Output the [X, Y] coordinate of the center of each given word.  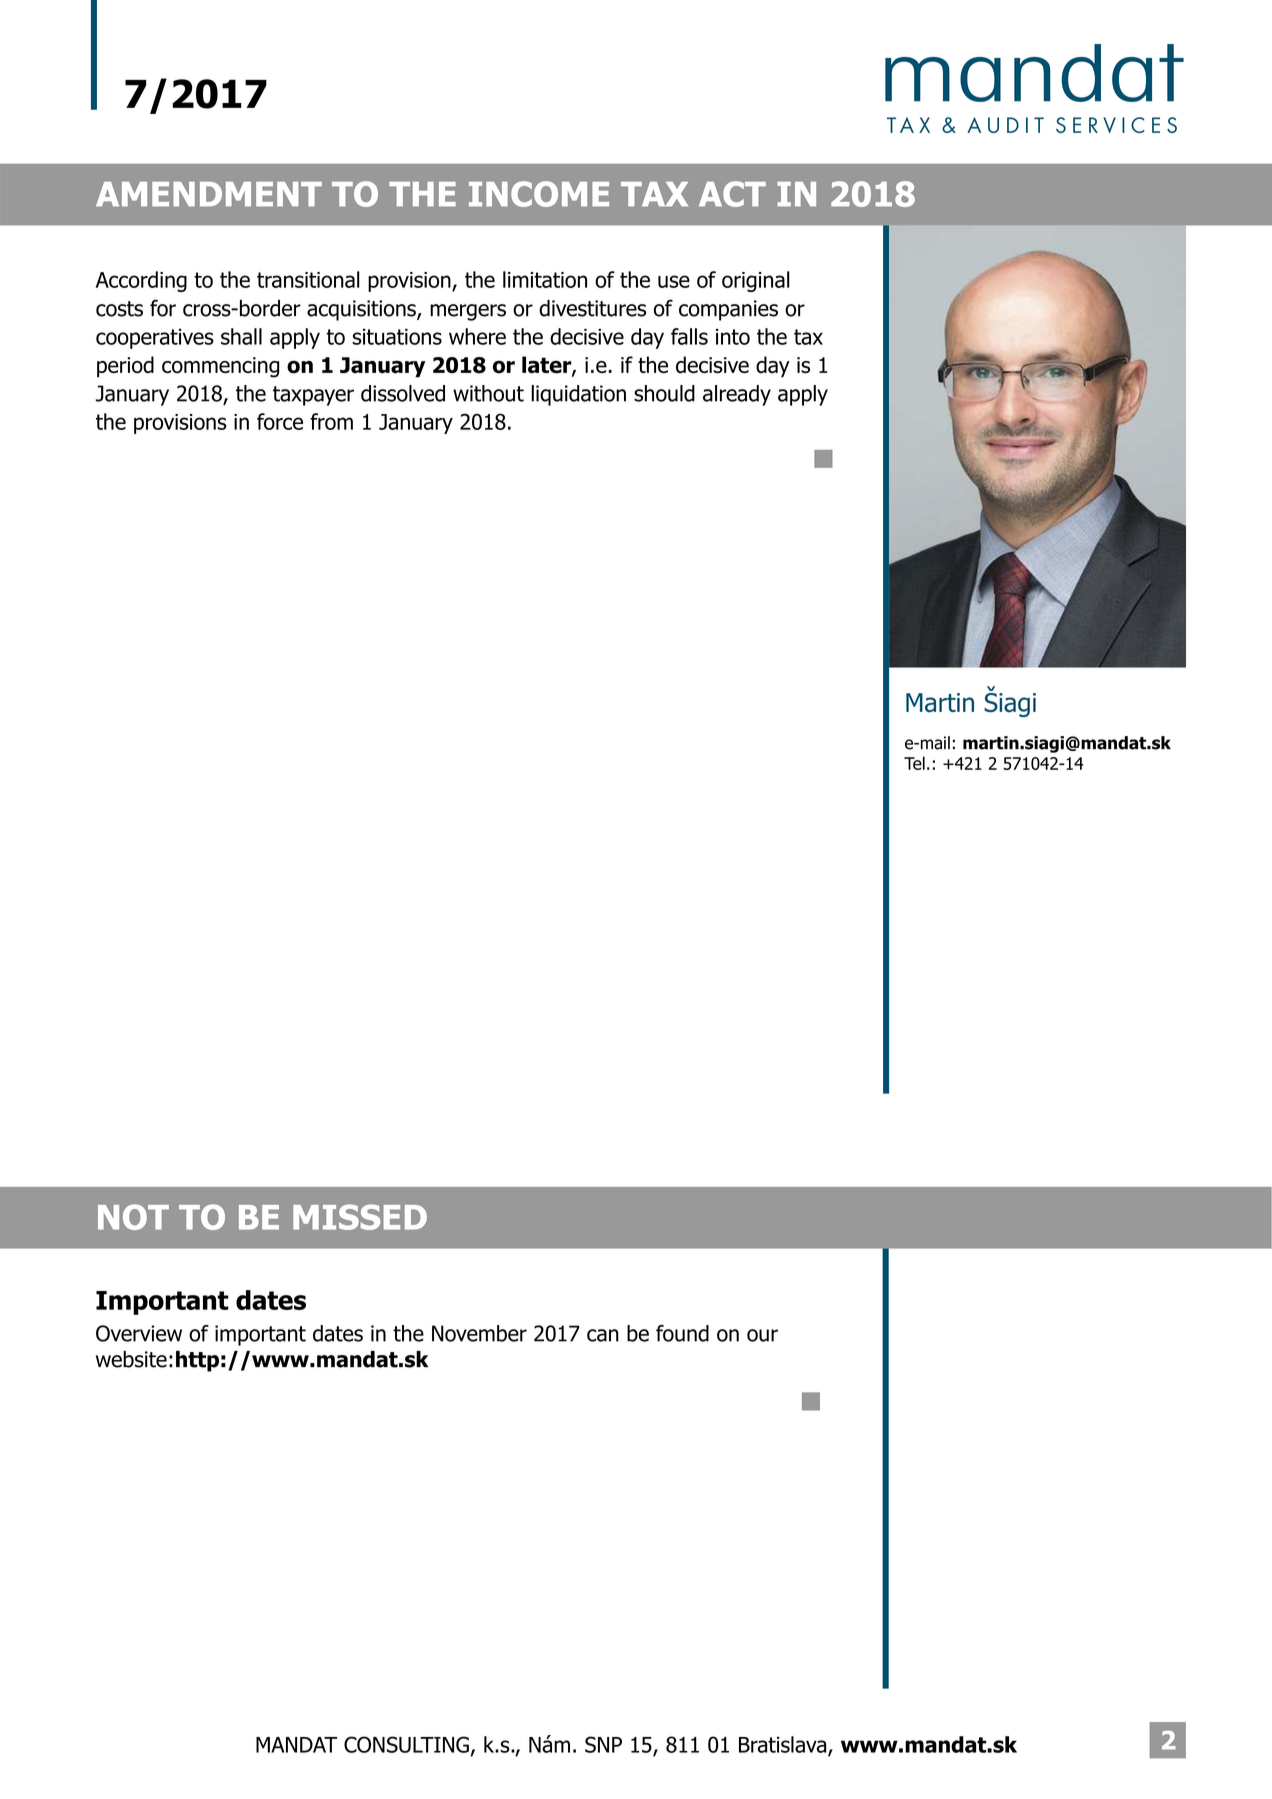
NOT [133, 1217]
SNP [603, 1744]
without [488, 393]
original [756, 281]
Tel [914, 763]
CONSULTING [406, 1744]
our [762, 1335]
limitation [545, 279]
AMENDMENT [209, 194]
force [280, 421]
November [479, 1333]
